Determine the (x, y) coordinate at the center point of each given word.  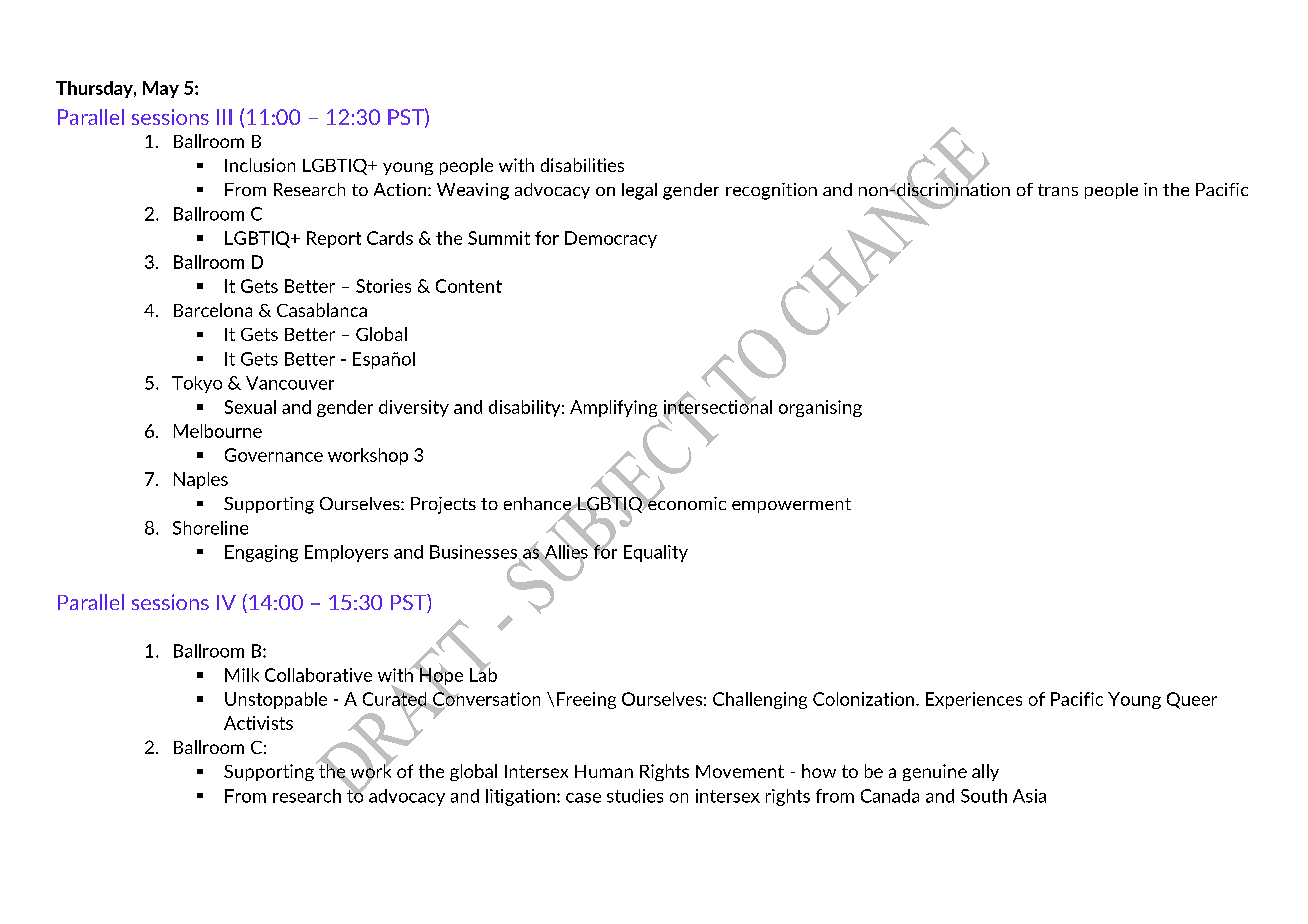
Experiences (974, 700)
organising (820, 408)
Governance (274, 455)
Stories (383, 286)
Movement (740, 771)
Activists (258, 723)
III (224, 117)
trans (1058, 190)
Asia (1029, 796)
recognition (771, 191)
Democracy (611, 239)
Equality (656, 553)
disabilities (582, 165)
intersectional (717, 406)
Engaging (261, 553)
